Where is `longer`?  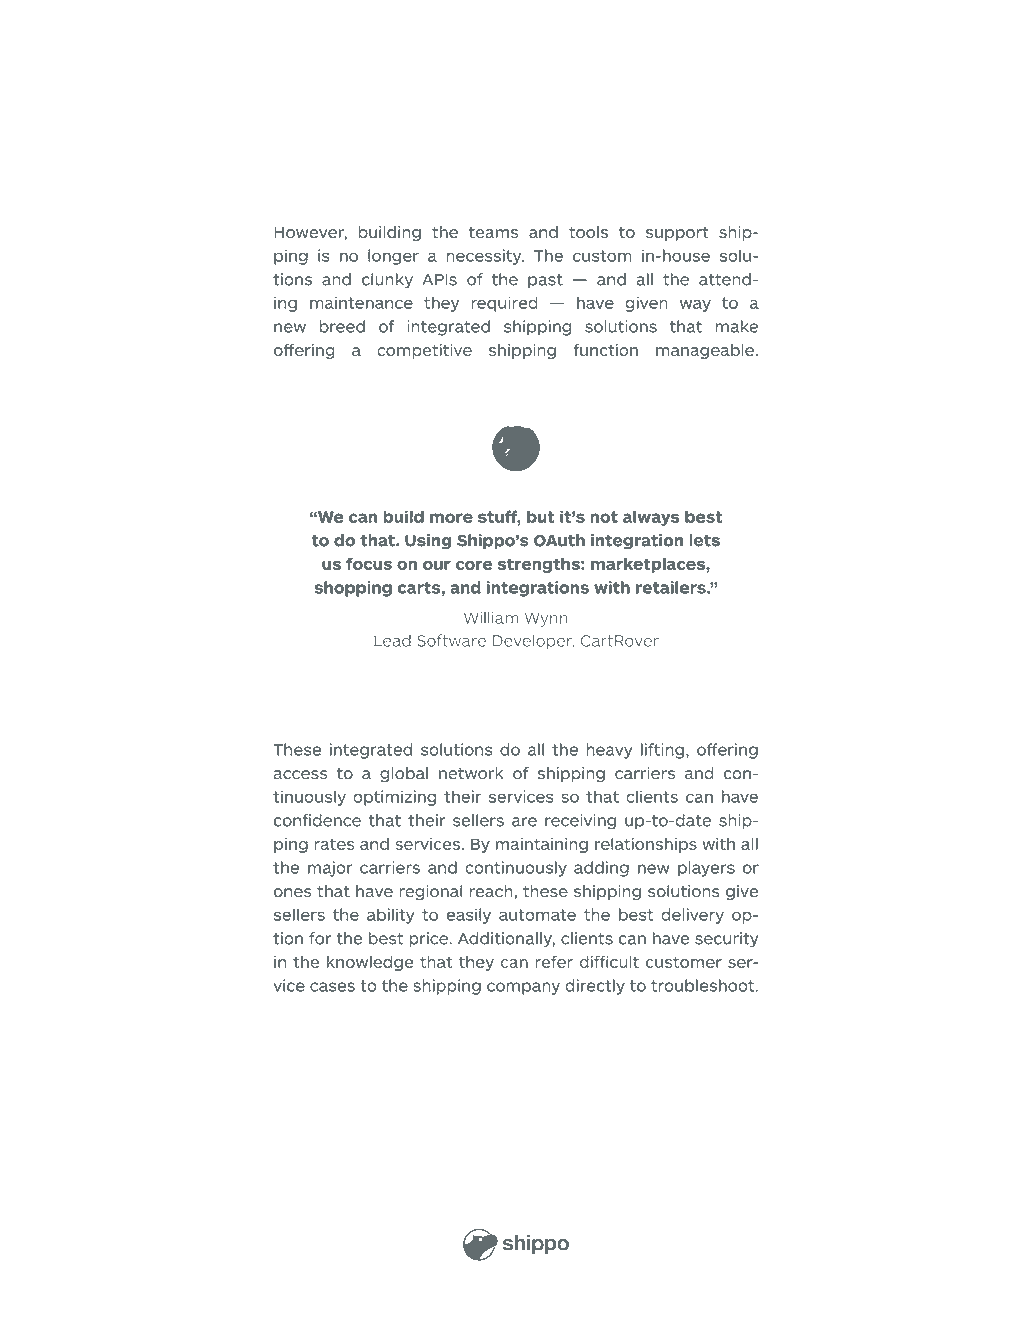
longer is located at coordinates (393, 257).
